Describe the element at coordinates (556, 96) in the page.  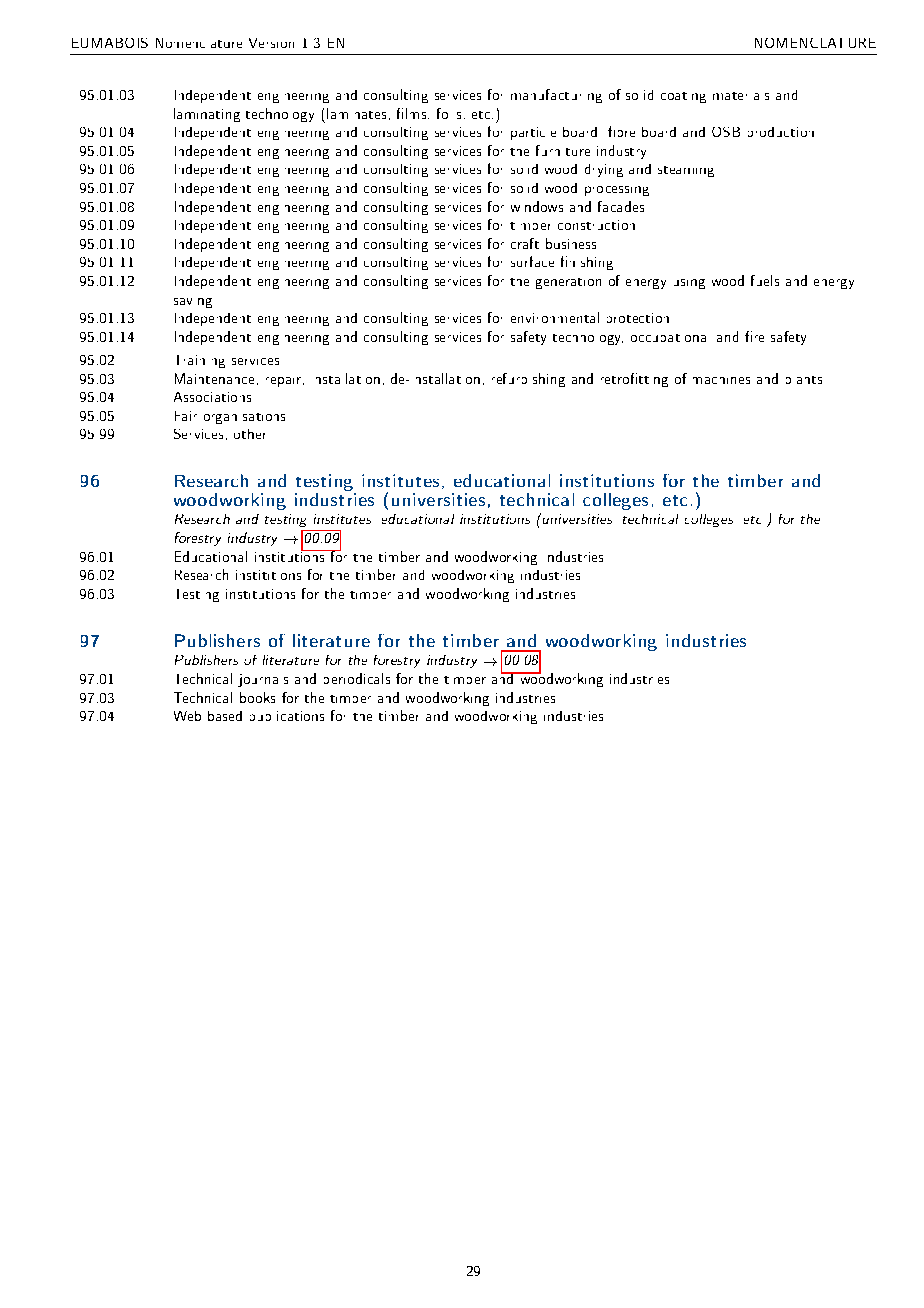
I see `manufacturing` at that location.
